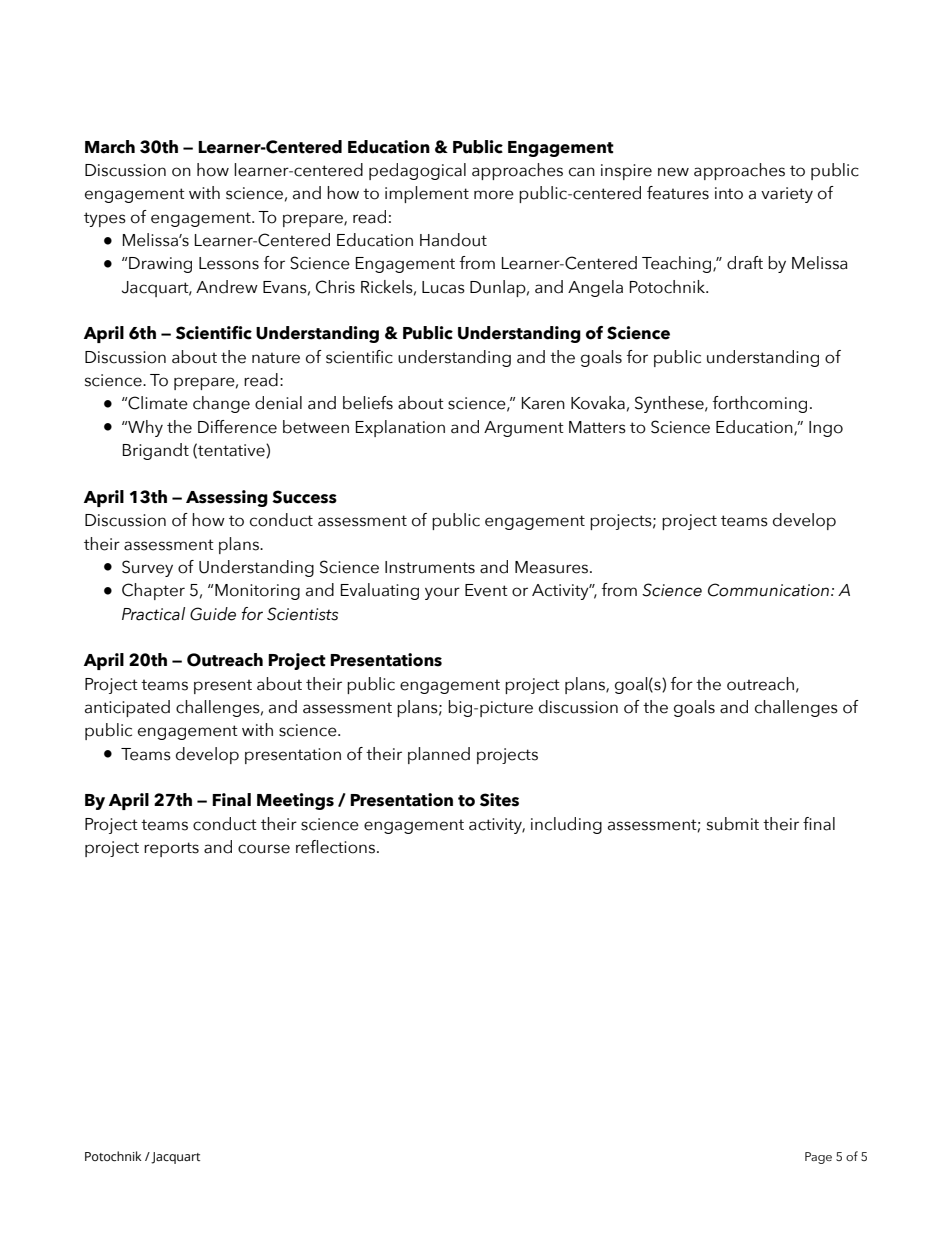 The height and width of the page is (1233, 952). I want to click on Argument, so click(524, 429).
